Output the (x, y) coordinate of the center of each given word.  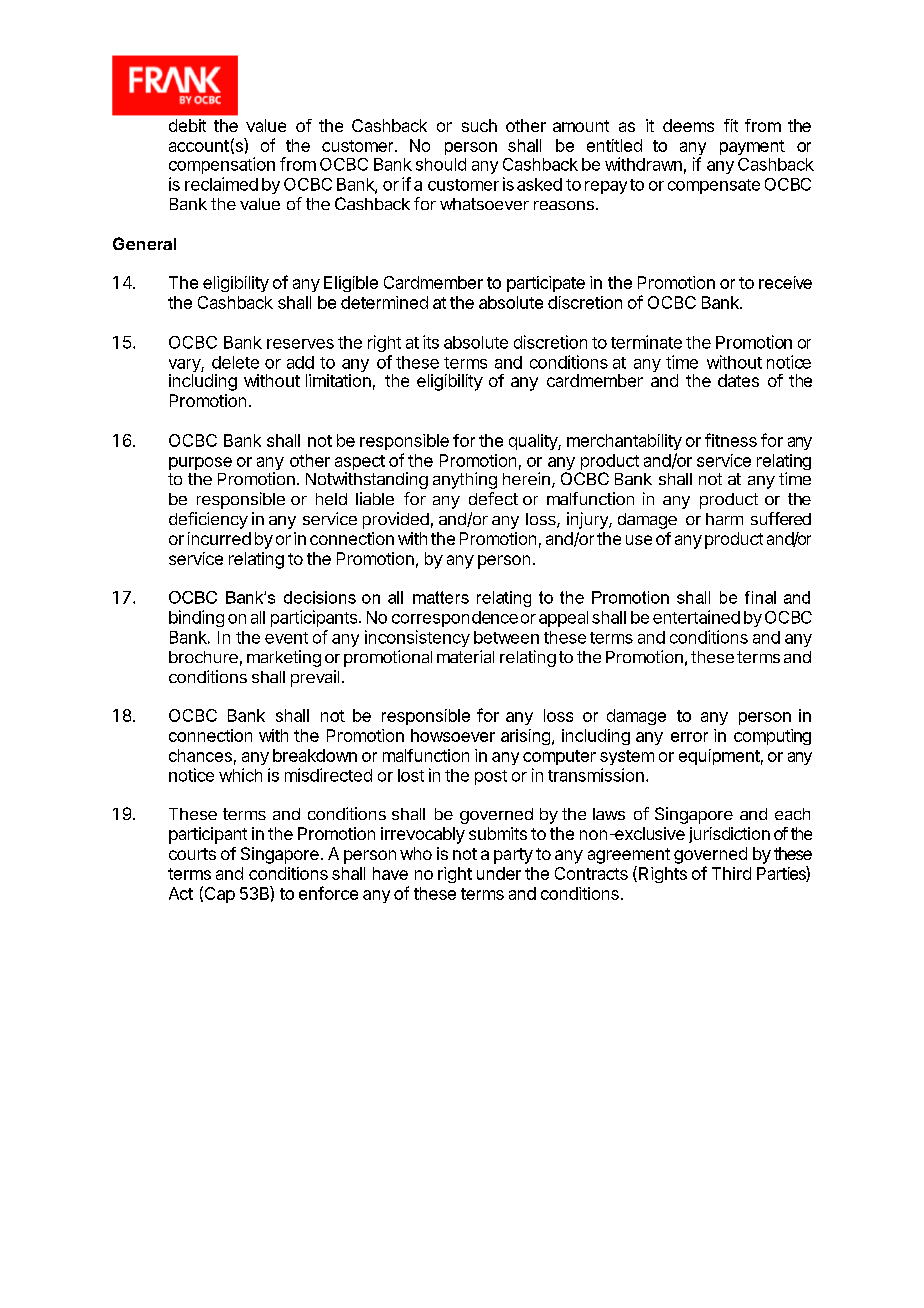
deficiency (208, 520)
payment (752, 147)
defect (493, 498)
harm (724, 519)
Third (731, 873)
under (499, 873)
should (441, 164)
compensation (222, 165)
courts (192, 854)
